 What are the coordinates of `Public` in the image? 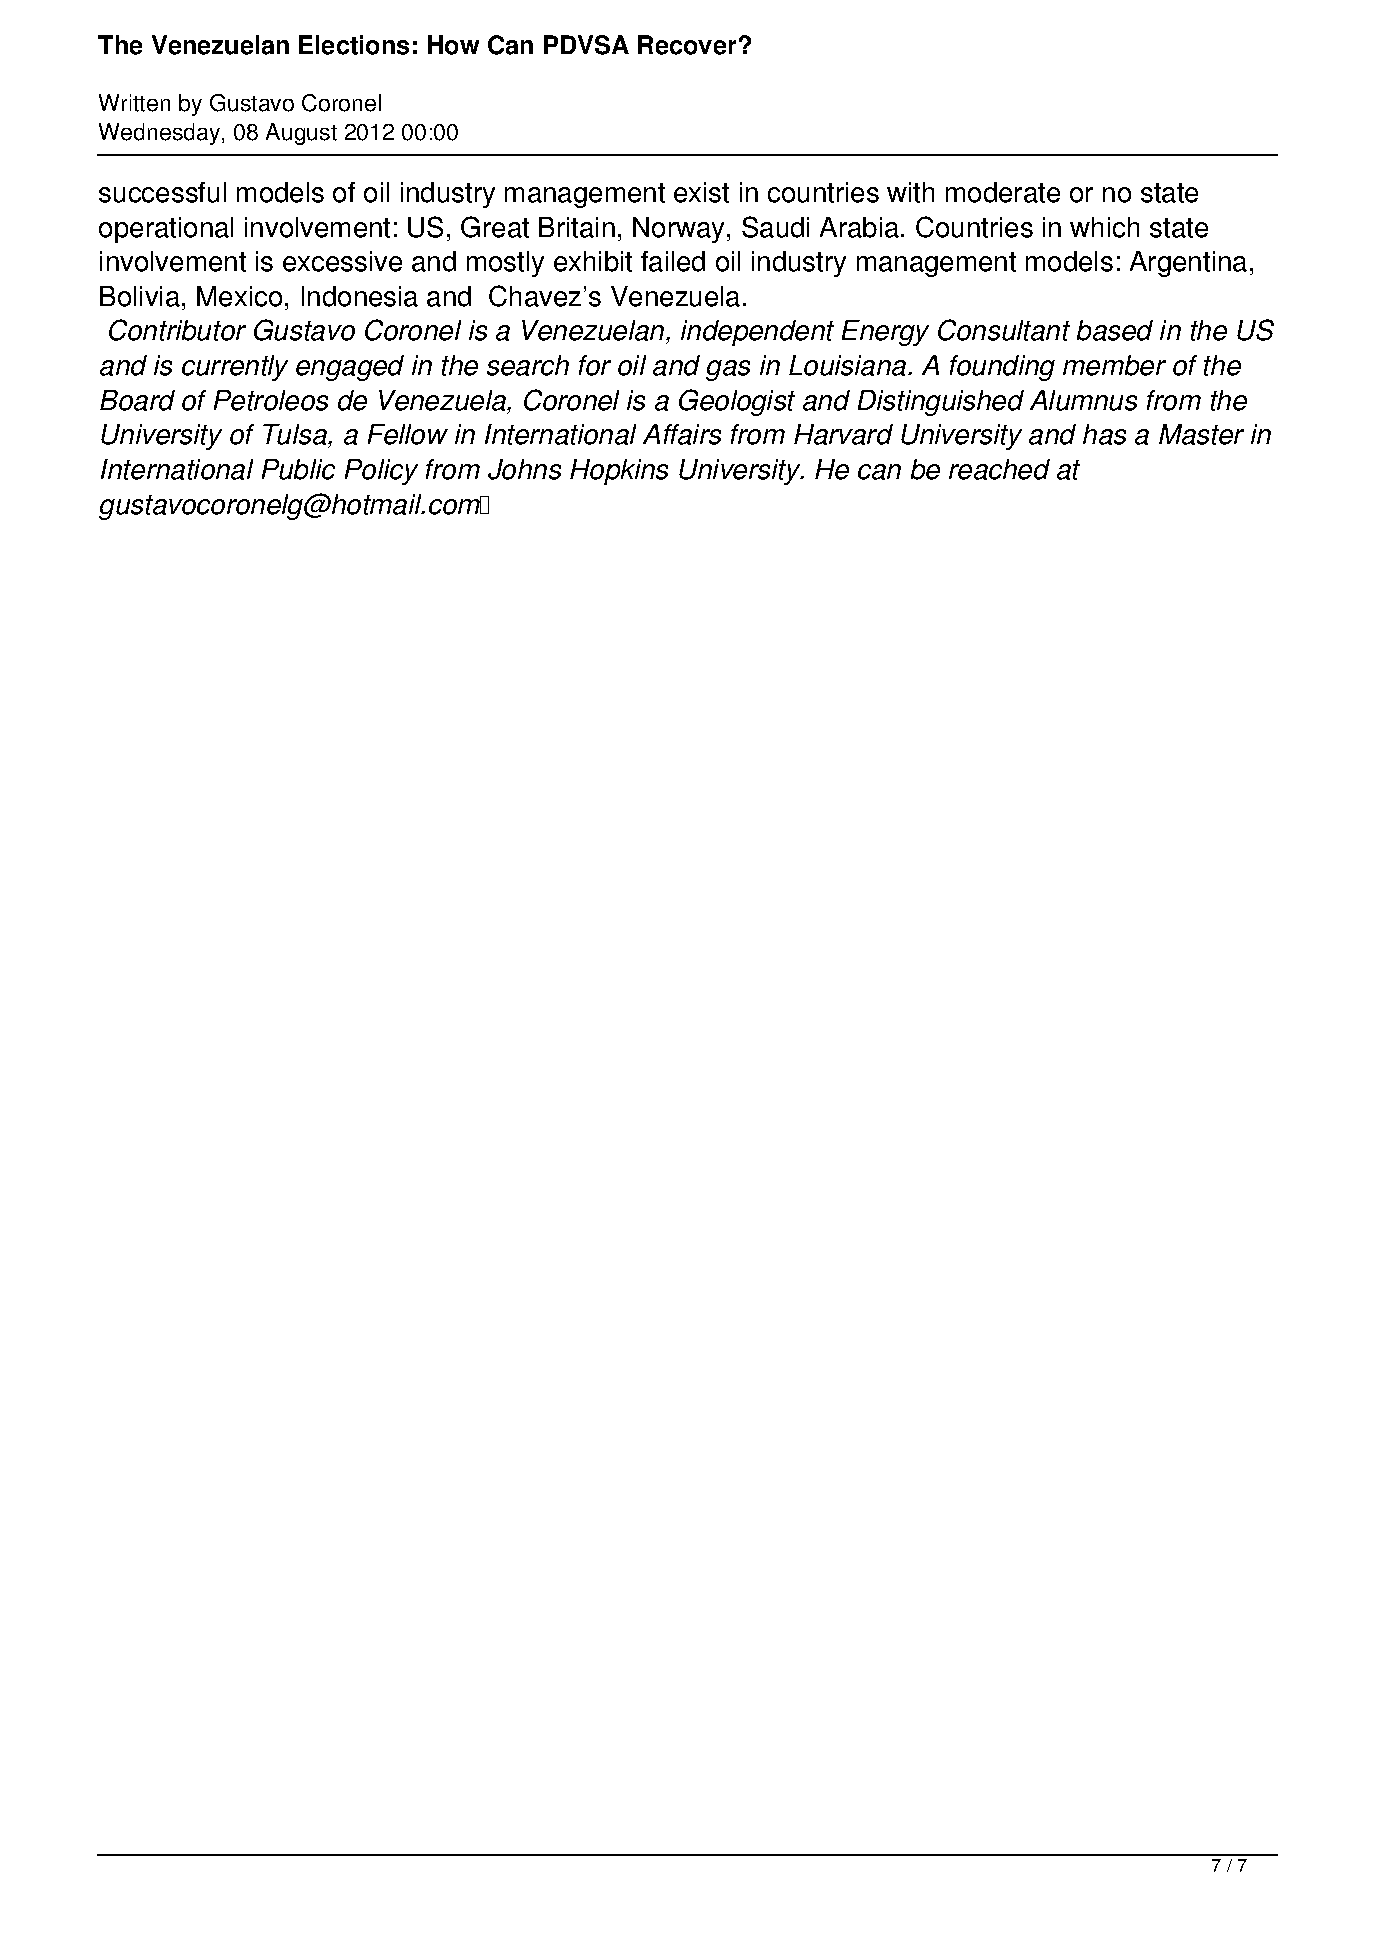 It's located at (298, 469).
